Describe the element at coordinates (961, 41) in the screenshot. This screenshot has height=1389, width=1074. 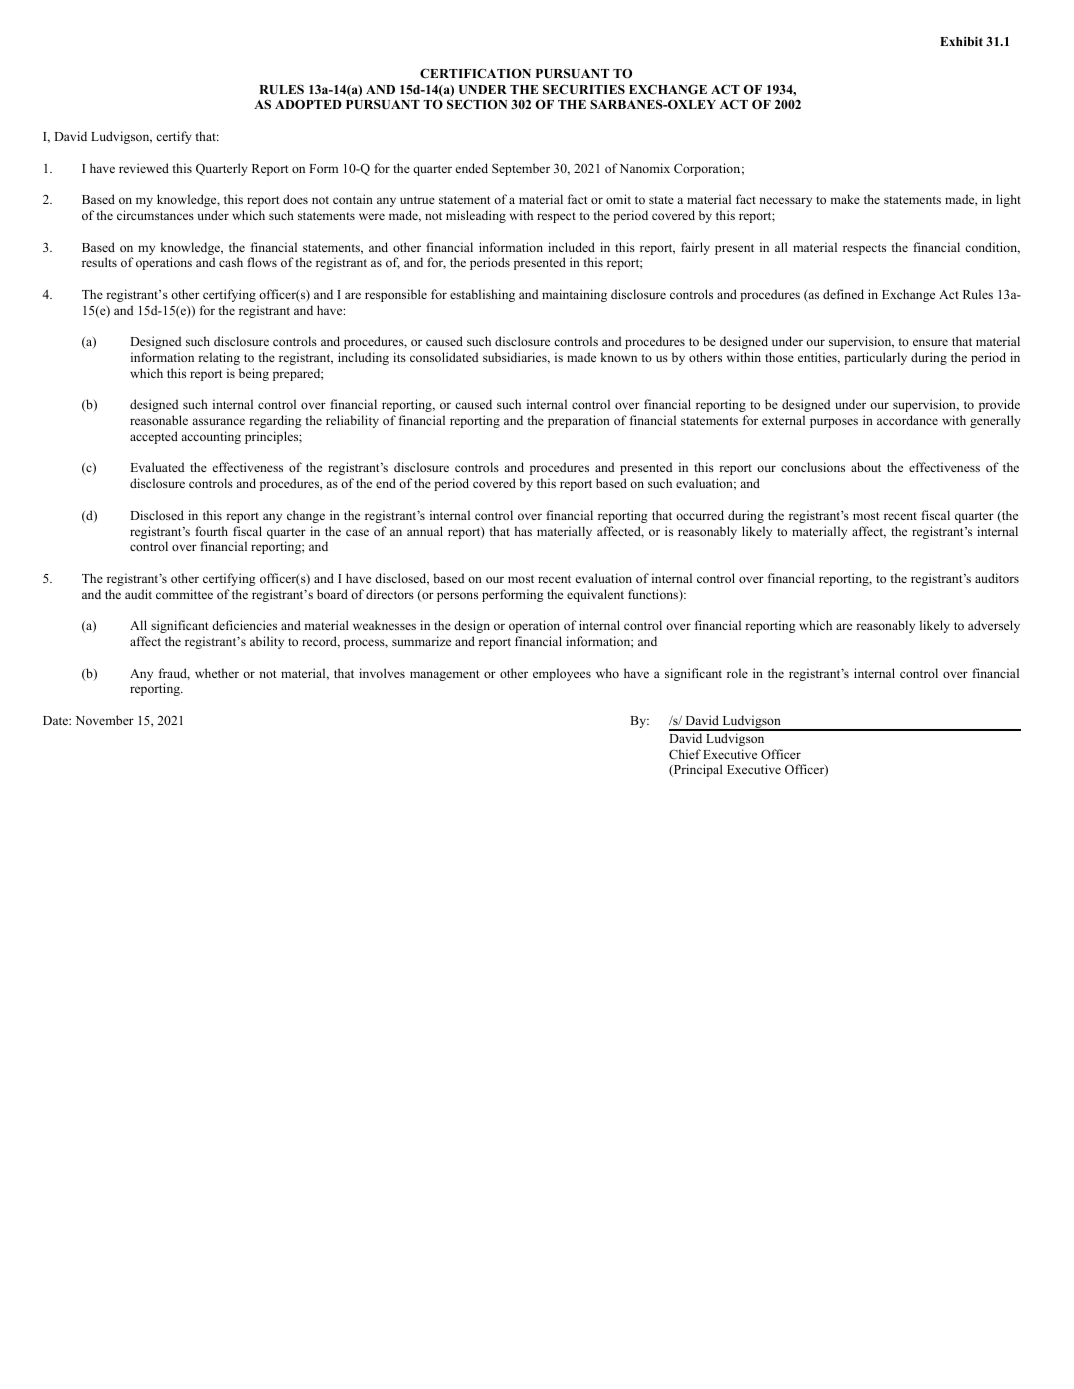
I see `Exhibit` at that location.
